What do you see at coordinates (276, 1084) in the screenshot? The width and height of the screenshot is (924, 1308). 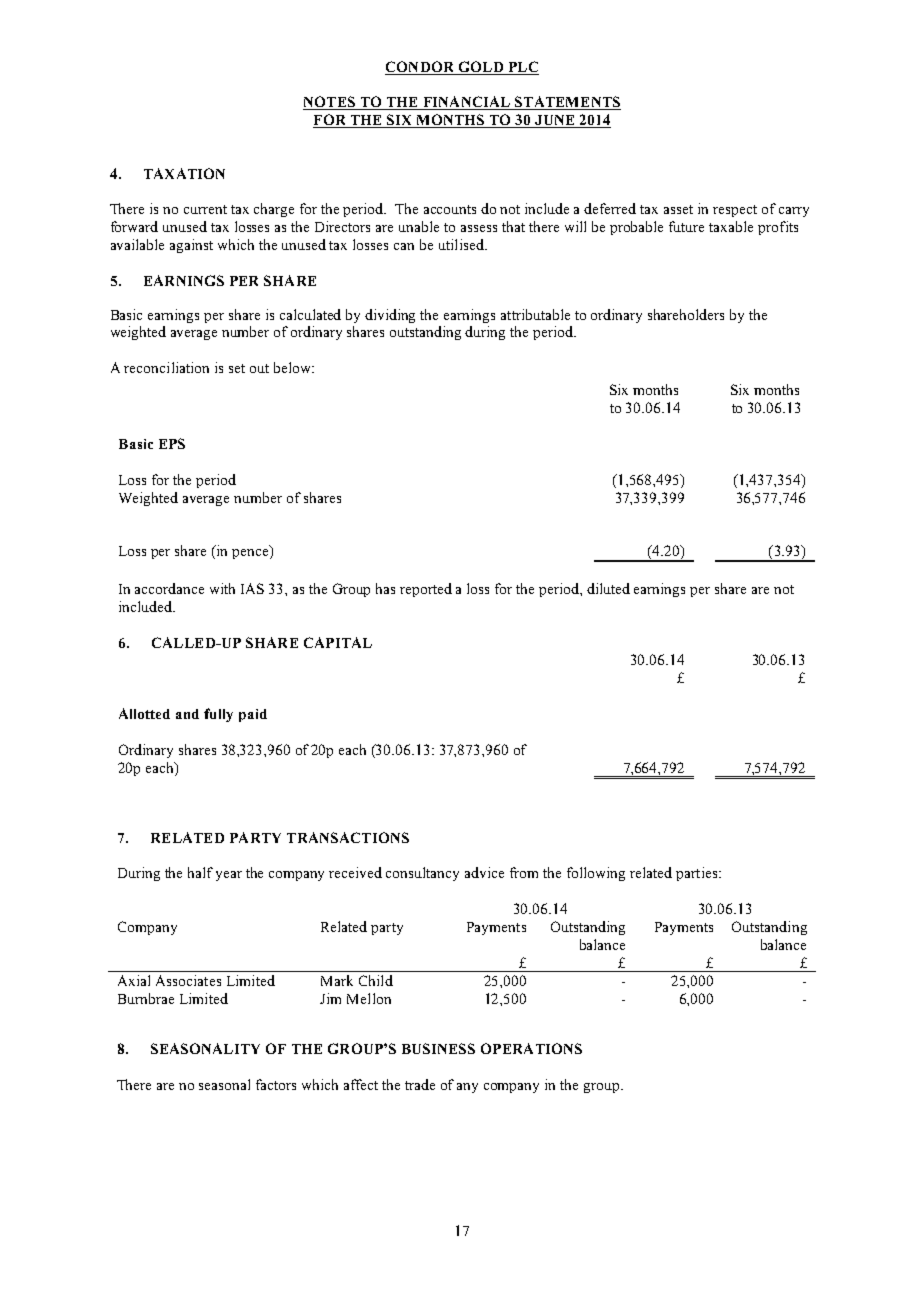 I see `factors` at bounding box center [276, 1084].
